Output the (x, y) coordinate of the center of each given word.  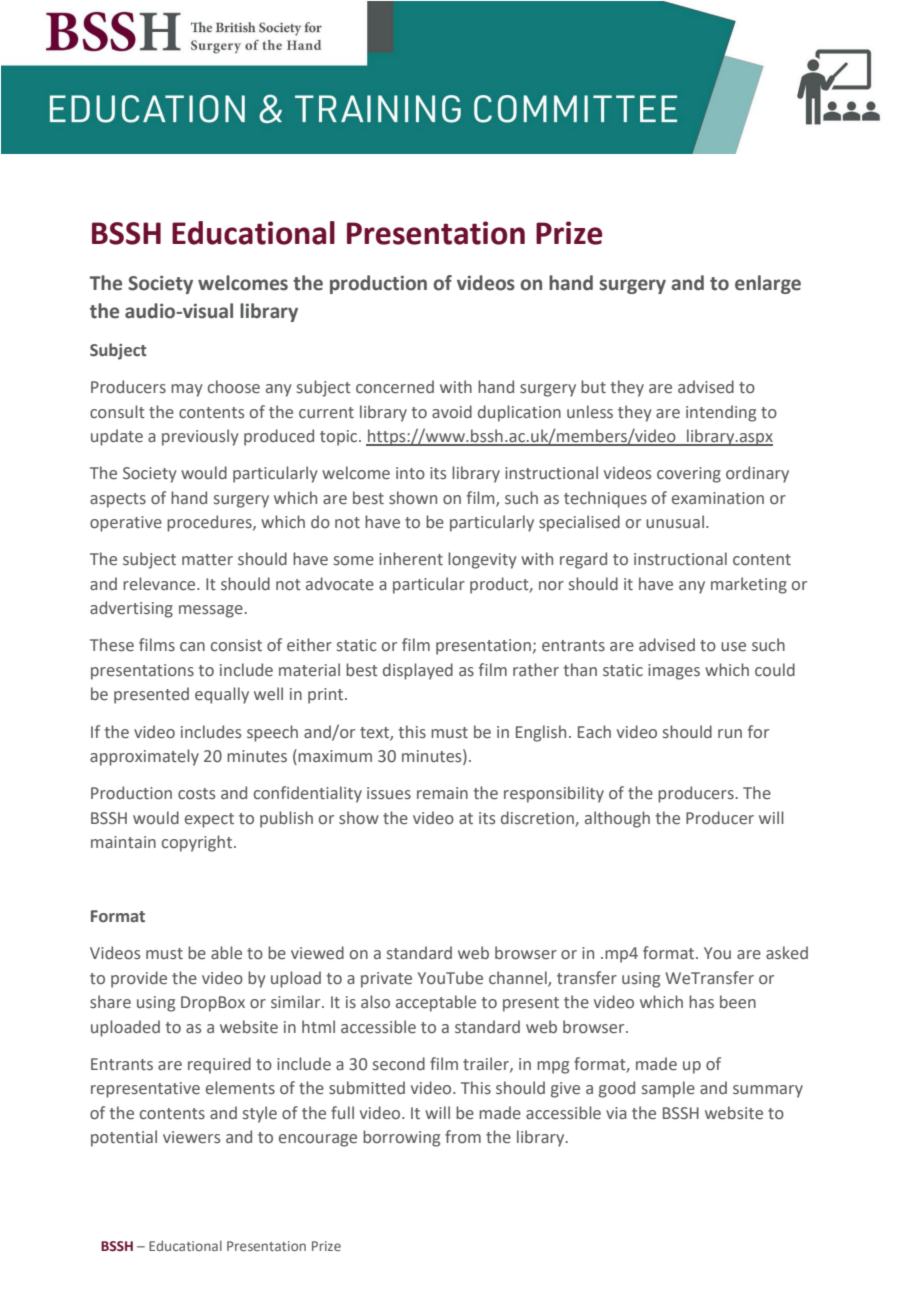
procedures (210, 523)
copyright (198, 843)
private (386, 980)
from (463, 1137)
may (187, 390)
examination (718, 498)
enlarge (768, 284)
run (730, 733)
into (410, 473)
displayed (418, 671)
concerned (395, 387)
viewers (191, 1137)
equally (222, 695)
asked (787, 953)
